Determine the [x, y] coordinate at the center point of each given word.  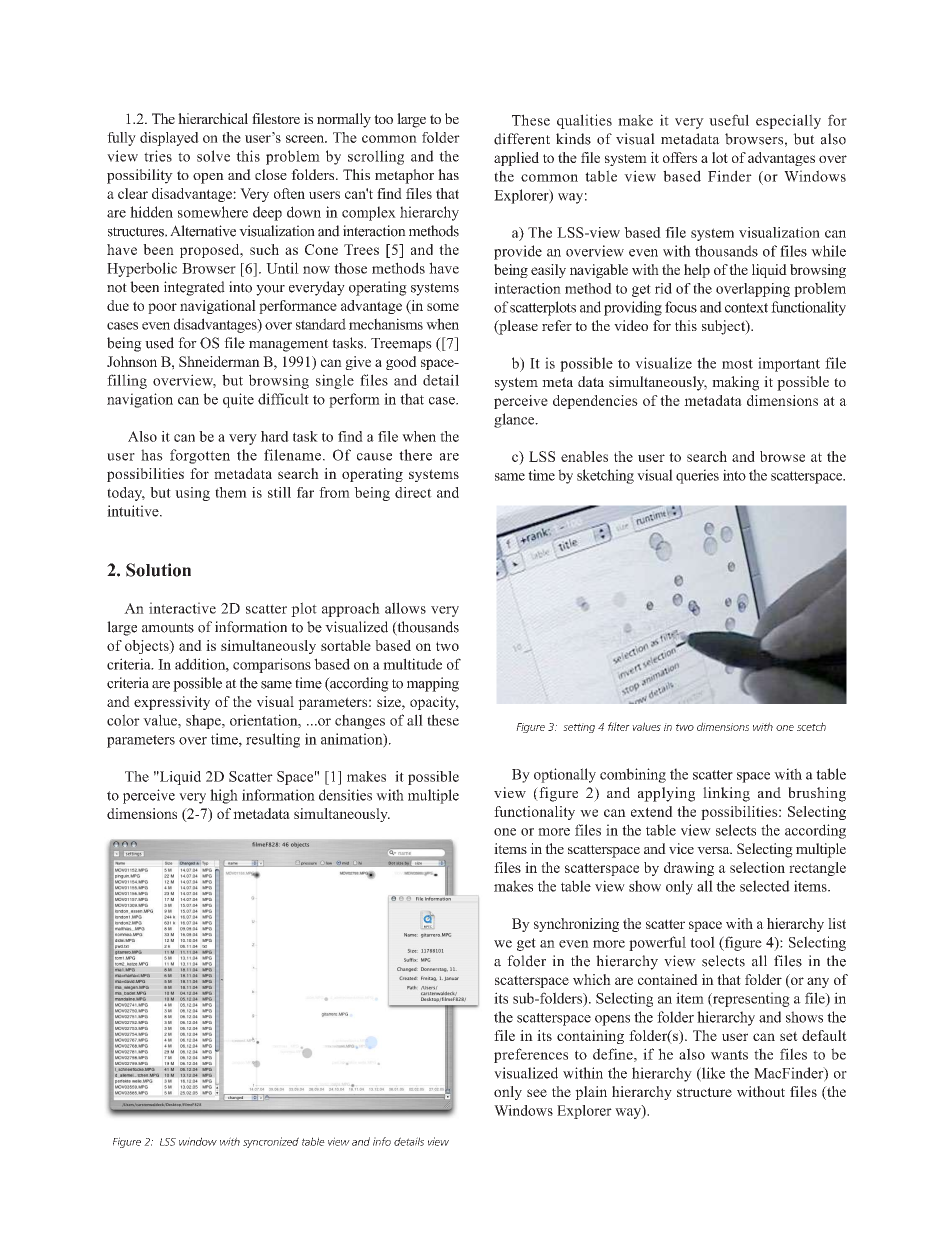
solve [213, 156]
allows [405, 608]
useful [729, 120]
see [537, 1093]
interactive [182, 608]
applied [516, 159]
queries [697, 476]
